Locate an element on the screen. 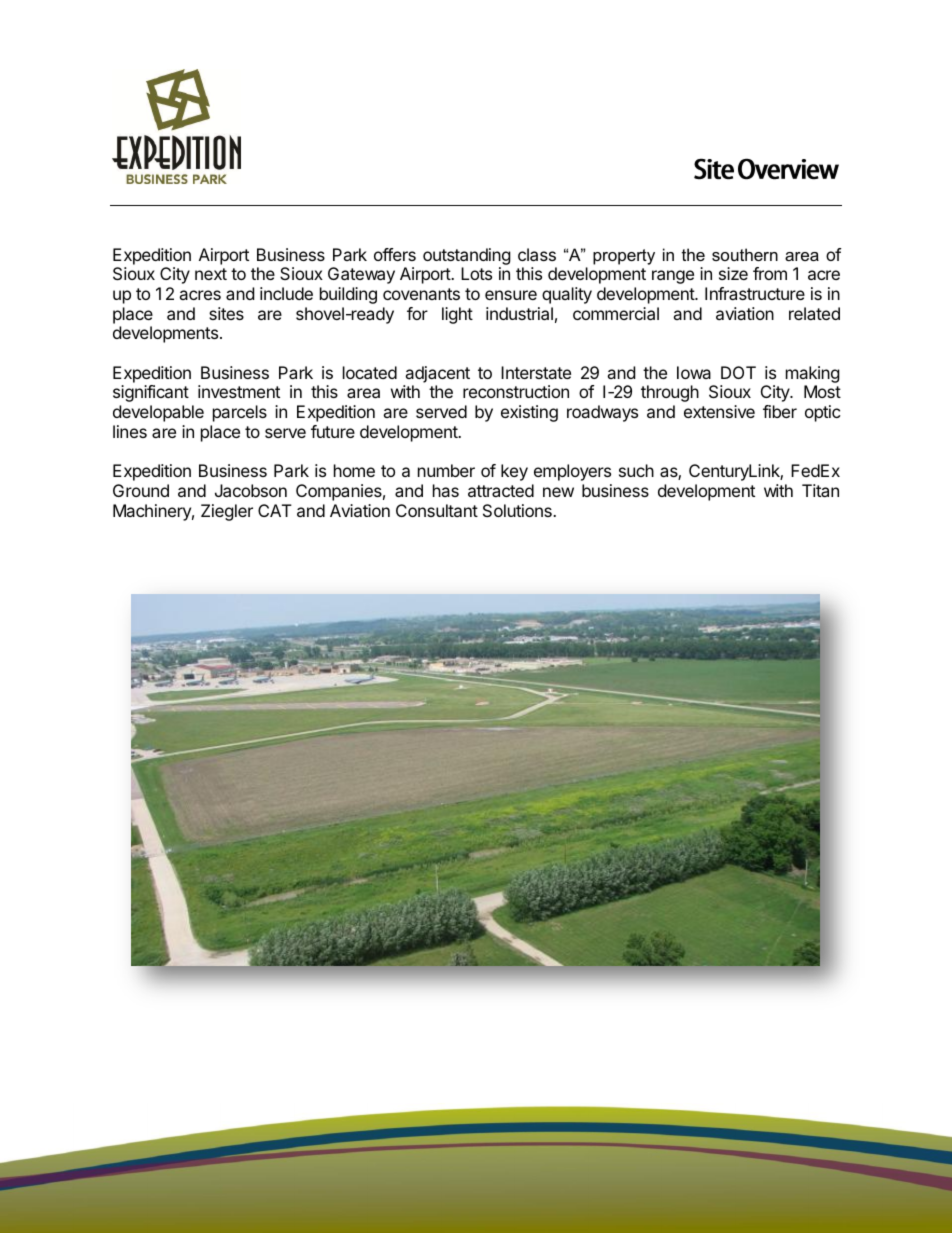 This screenshot has height=1233, width=952. outstanding is located at coordinates (467, 256).
